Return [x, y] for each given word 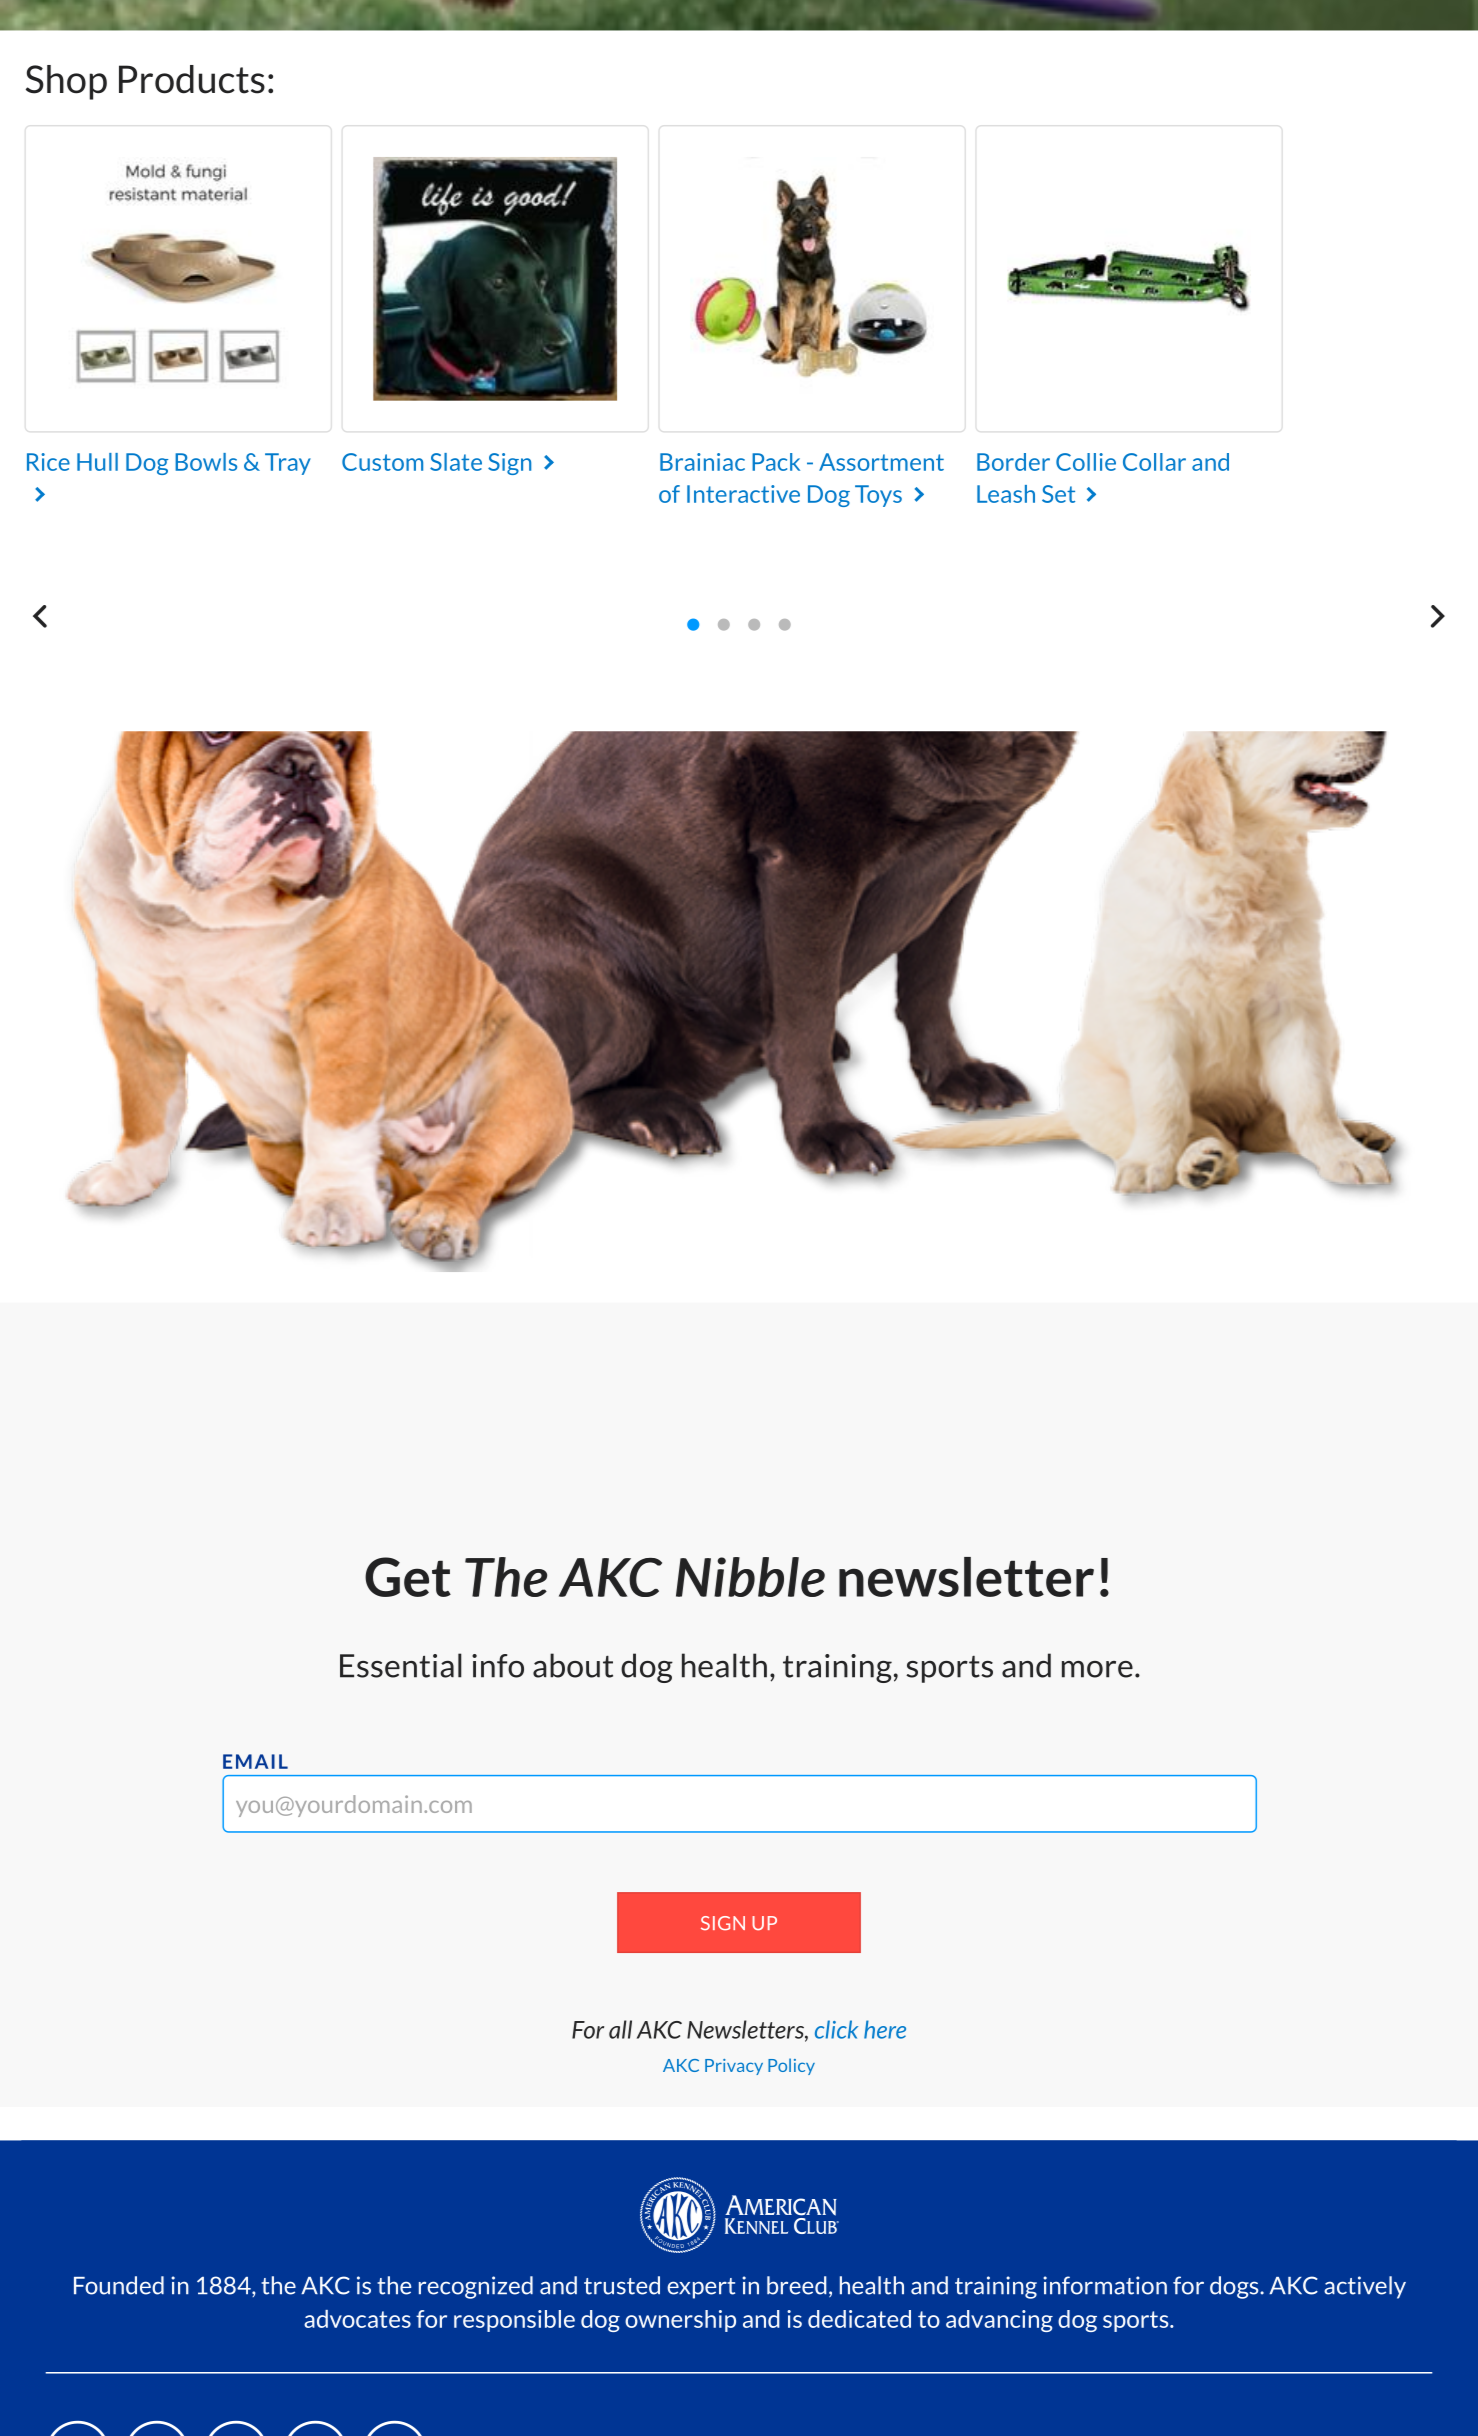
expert [701, 2288]
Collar [1154, 462]
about [573, 1665]
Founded [119, 2285]
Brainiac [702, 462]
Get [408, 1577]
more [1097, 1669]
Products [192, 79]
